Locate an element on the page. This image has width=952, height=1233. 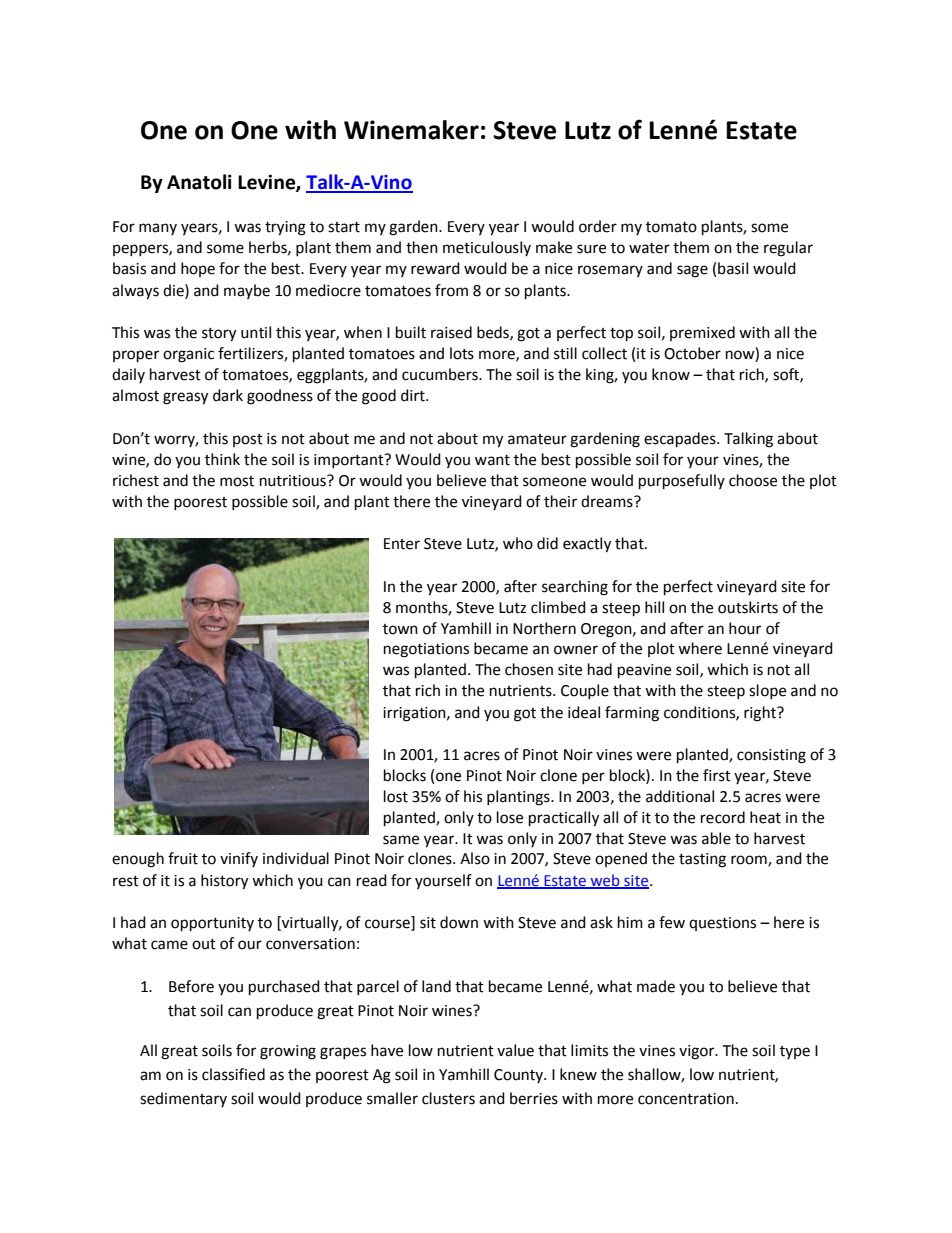
negotiations is located at coordinates (426, 650).
